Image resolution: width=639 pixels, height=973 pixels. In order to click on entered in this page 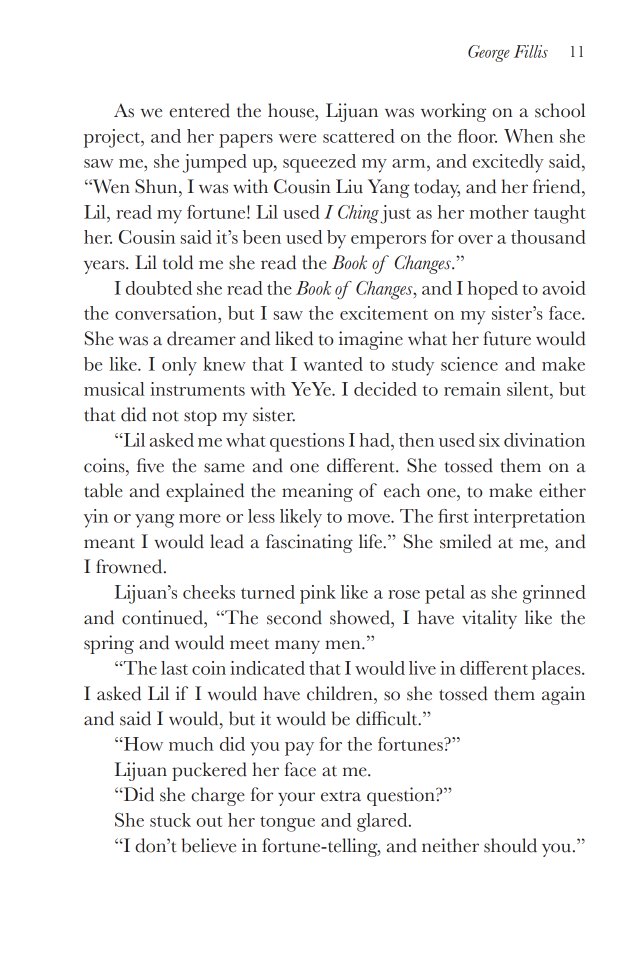, I will do `click(199, 110)`.
